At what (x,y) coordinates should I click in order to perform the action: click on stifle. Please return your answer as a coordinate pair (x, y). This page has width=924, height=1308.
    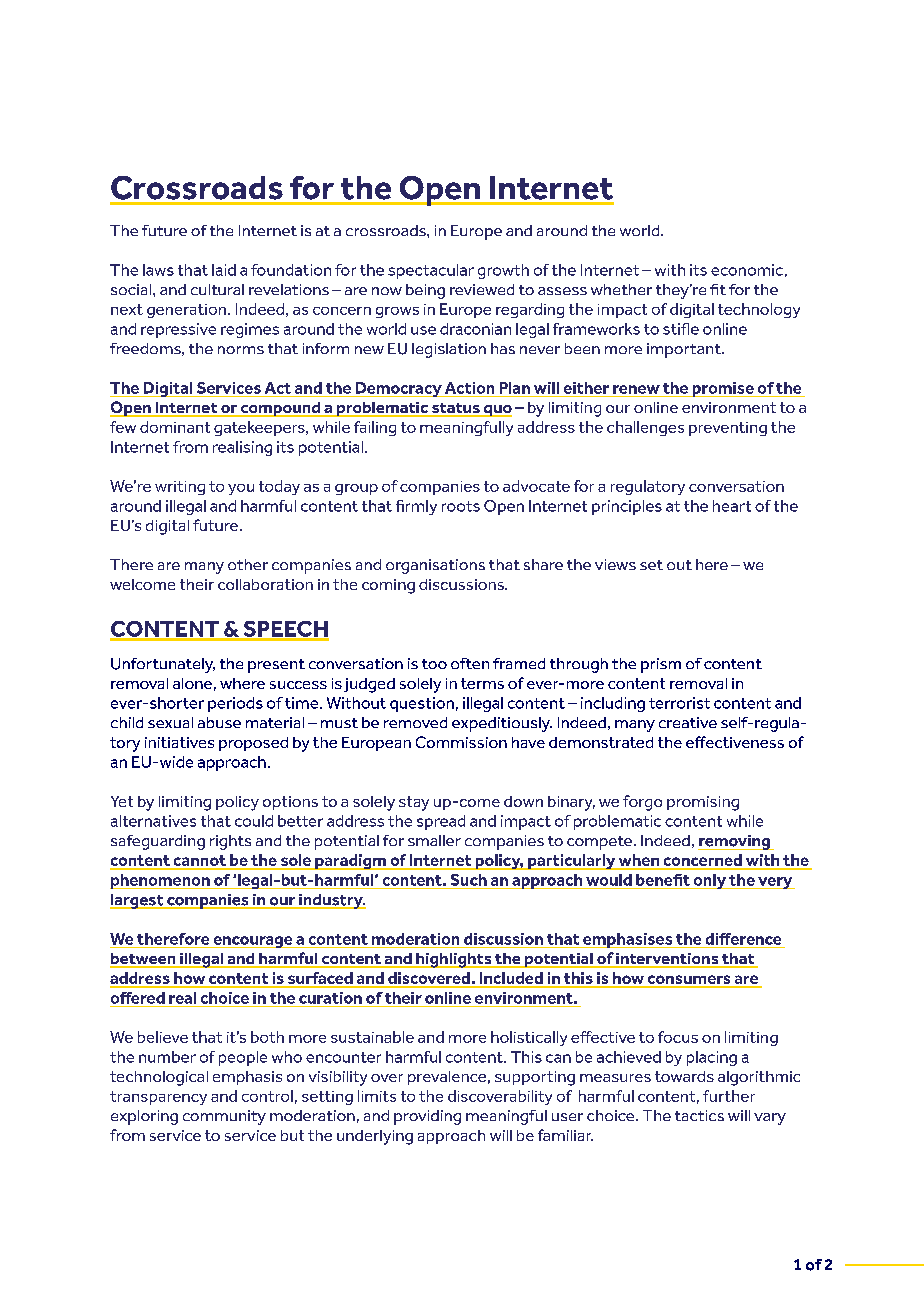
    Looking at the image, I should click on (681, 329).
